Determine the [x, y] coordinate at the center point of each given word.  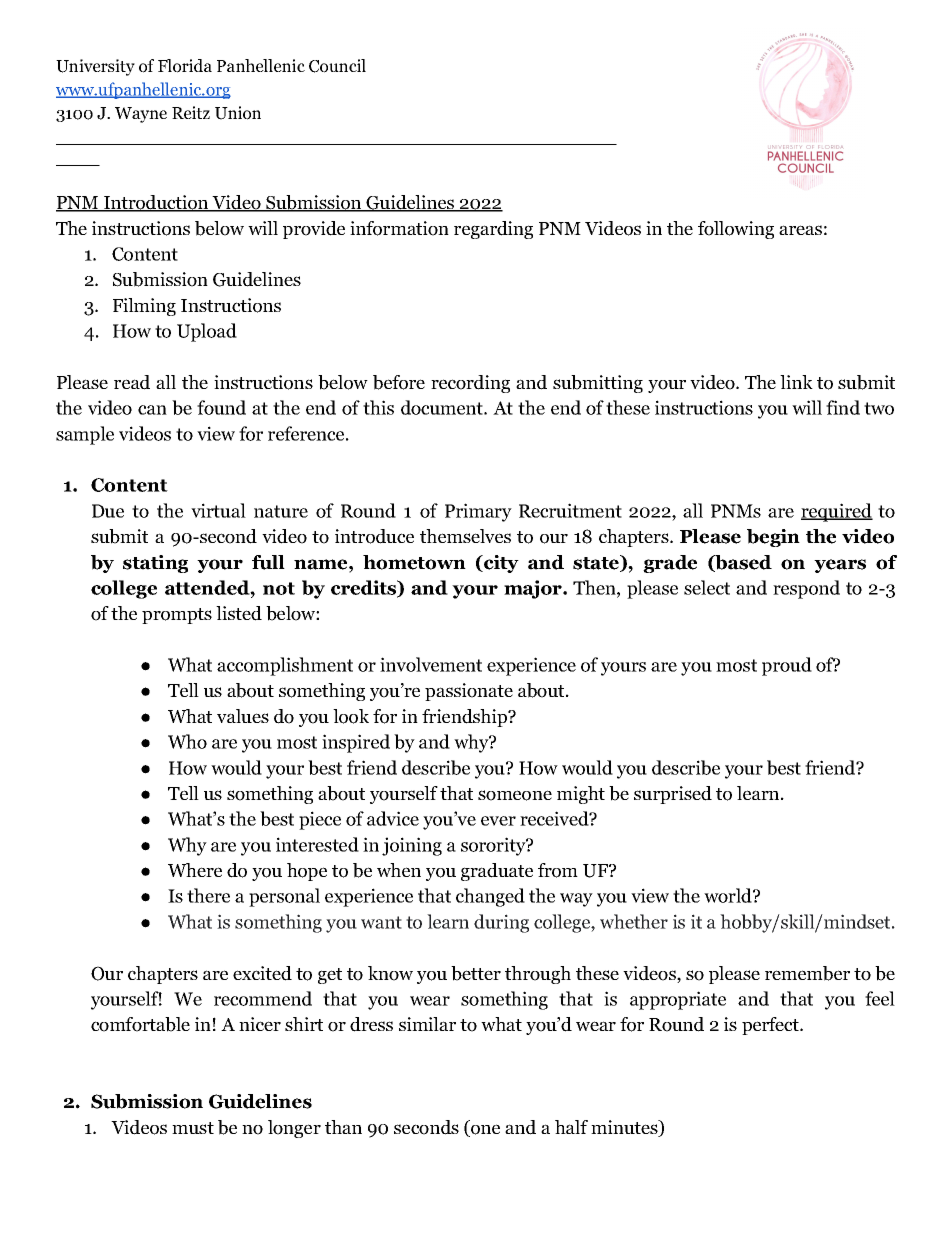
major [534, 589]
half [571, 1127]
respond [806, 589]
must [193, 1128]
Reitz [191, 112]
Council [337, 66]
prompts [177, 616]
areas [800, 230]
